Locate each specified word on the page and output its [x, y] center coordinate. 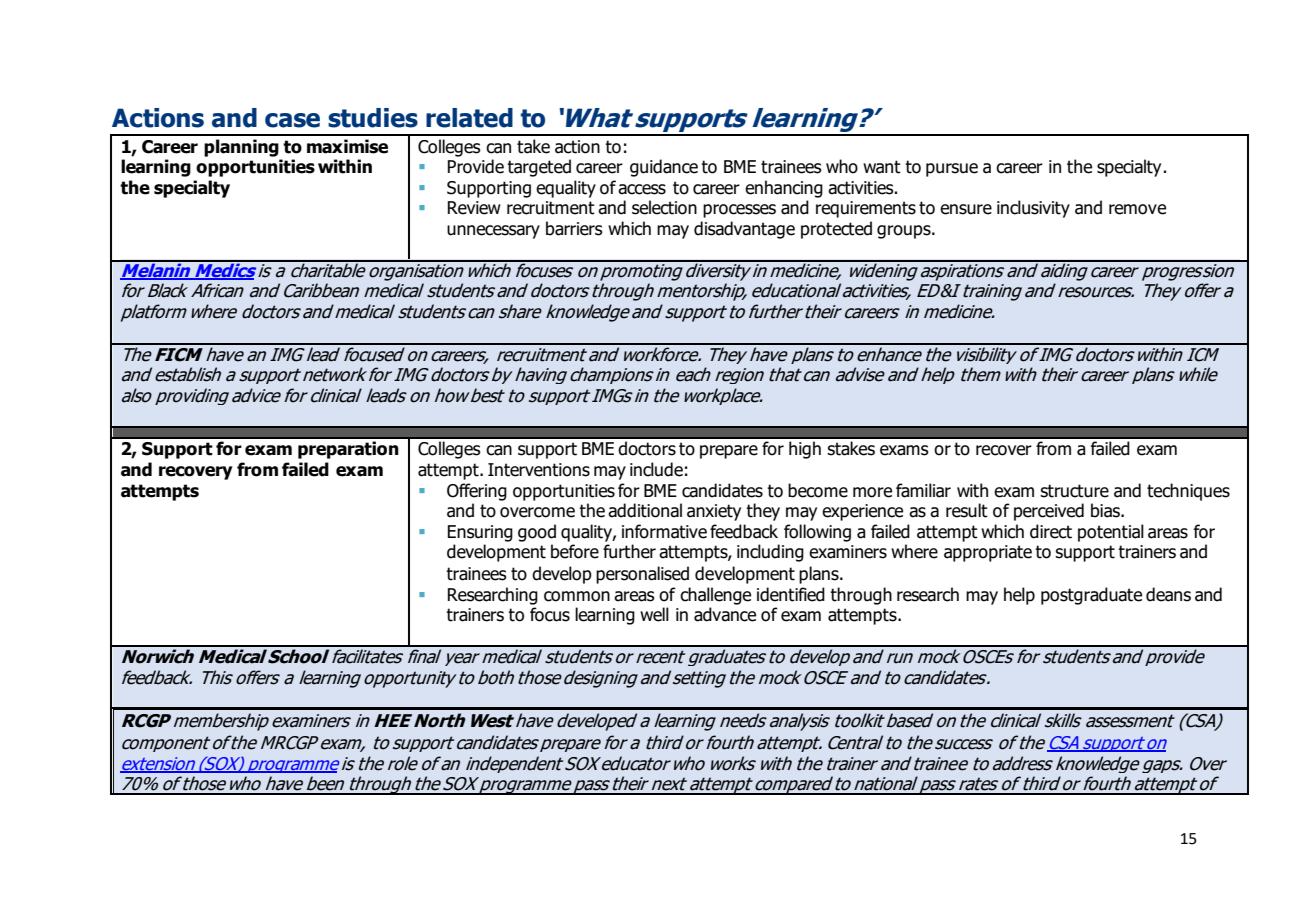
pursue [952, 170]
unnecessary [493, 232]
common [577, 596]
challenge [715, 596]
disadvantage [744, 230]
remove [1137, 209]
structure [1074, 491]
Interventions [539, 470]
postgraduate [1091, 596]
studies [373, 118]
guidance [664, 168]
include [656, 469]
